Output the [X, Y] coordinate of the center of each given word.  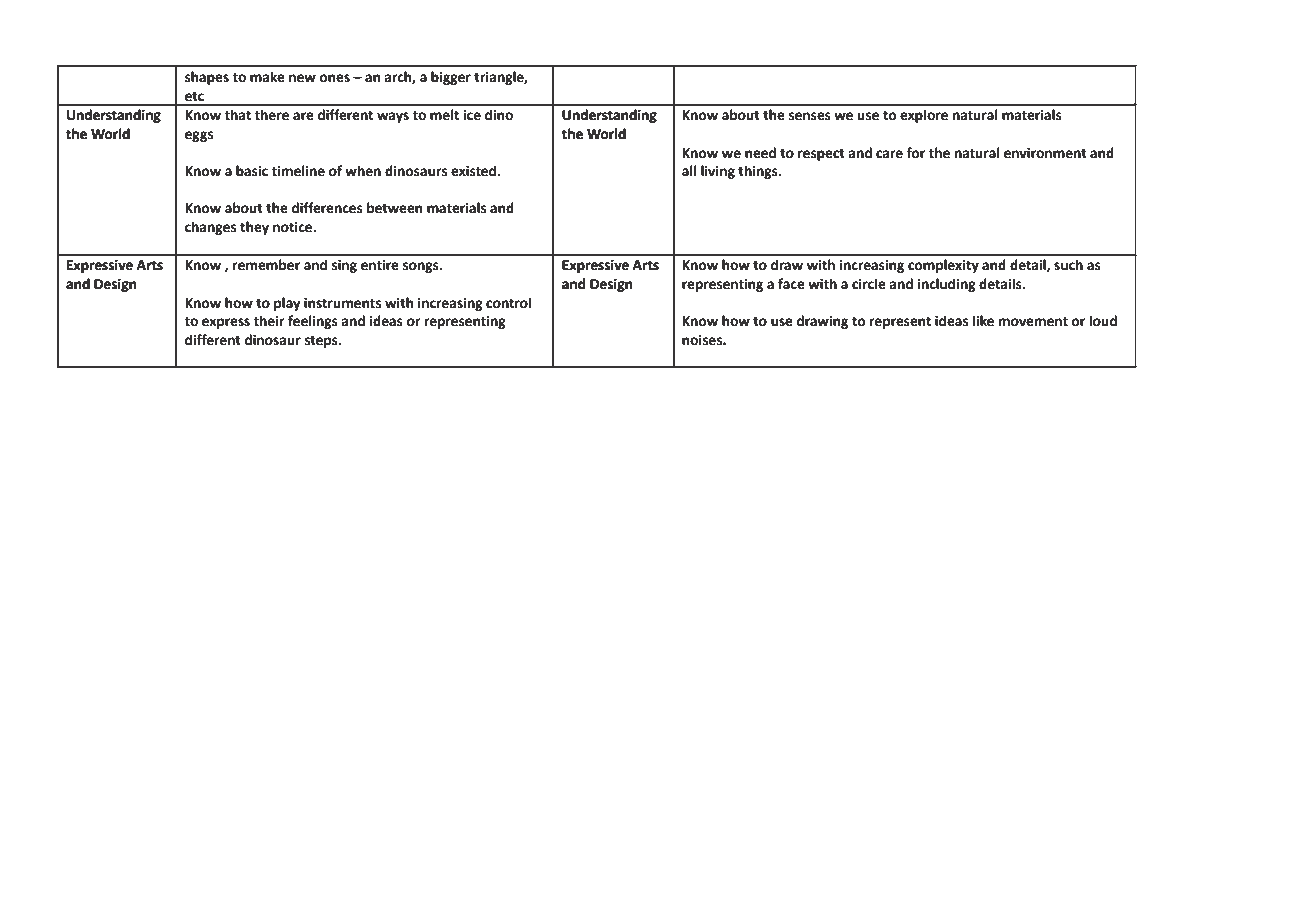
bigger [451, 78]
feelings [313, 322]
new [302, 78]
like [983, 321]
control [508, 303]
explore [924, 116]
